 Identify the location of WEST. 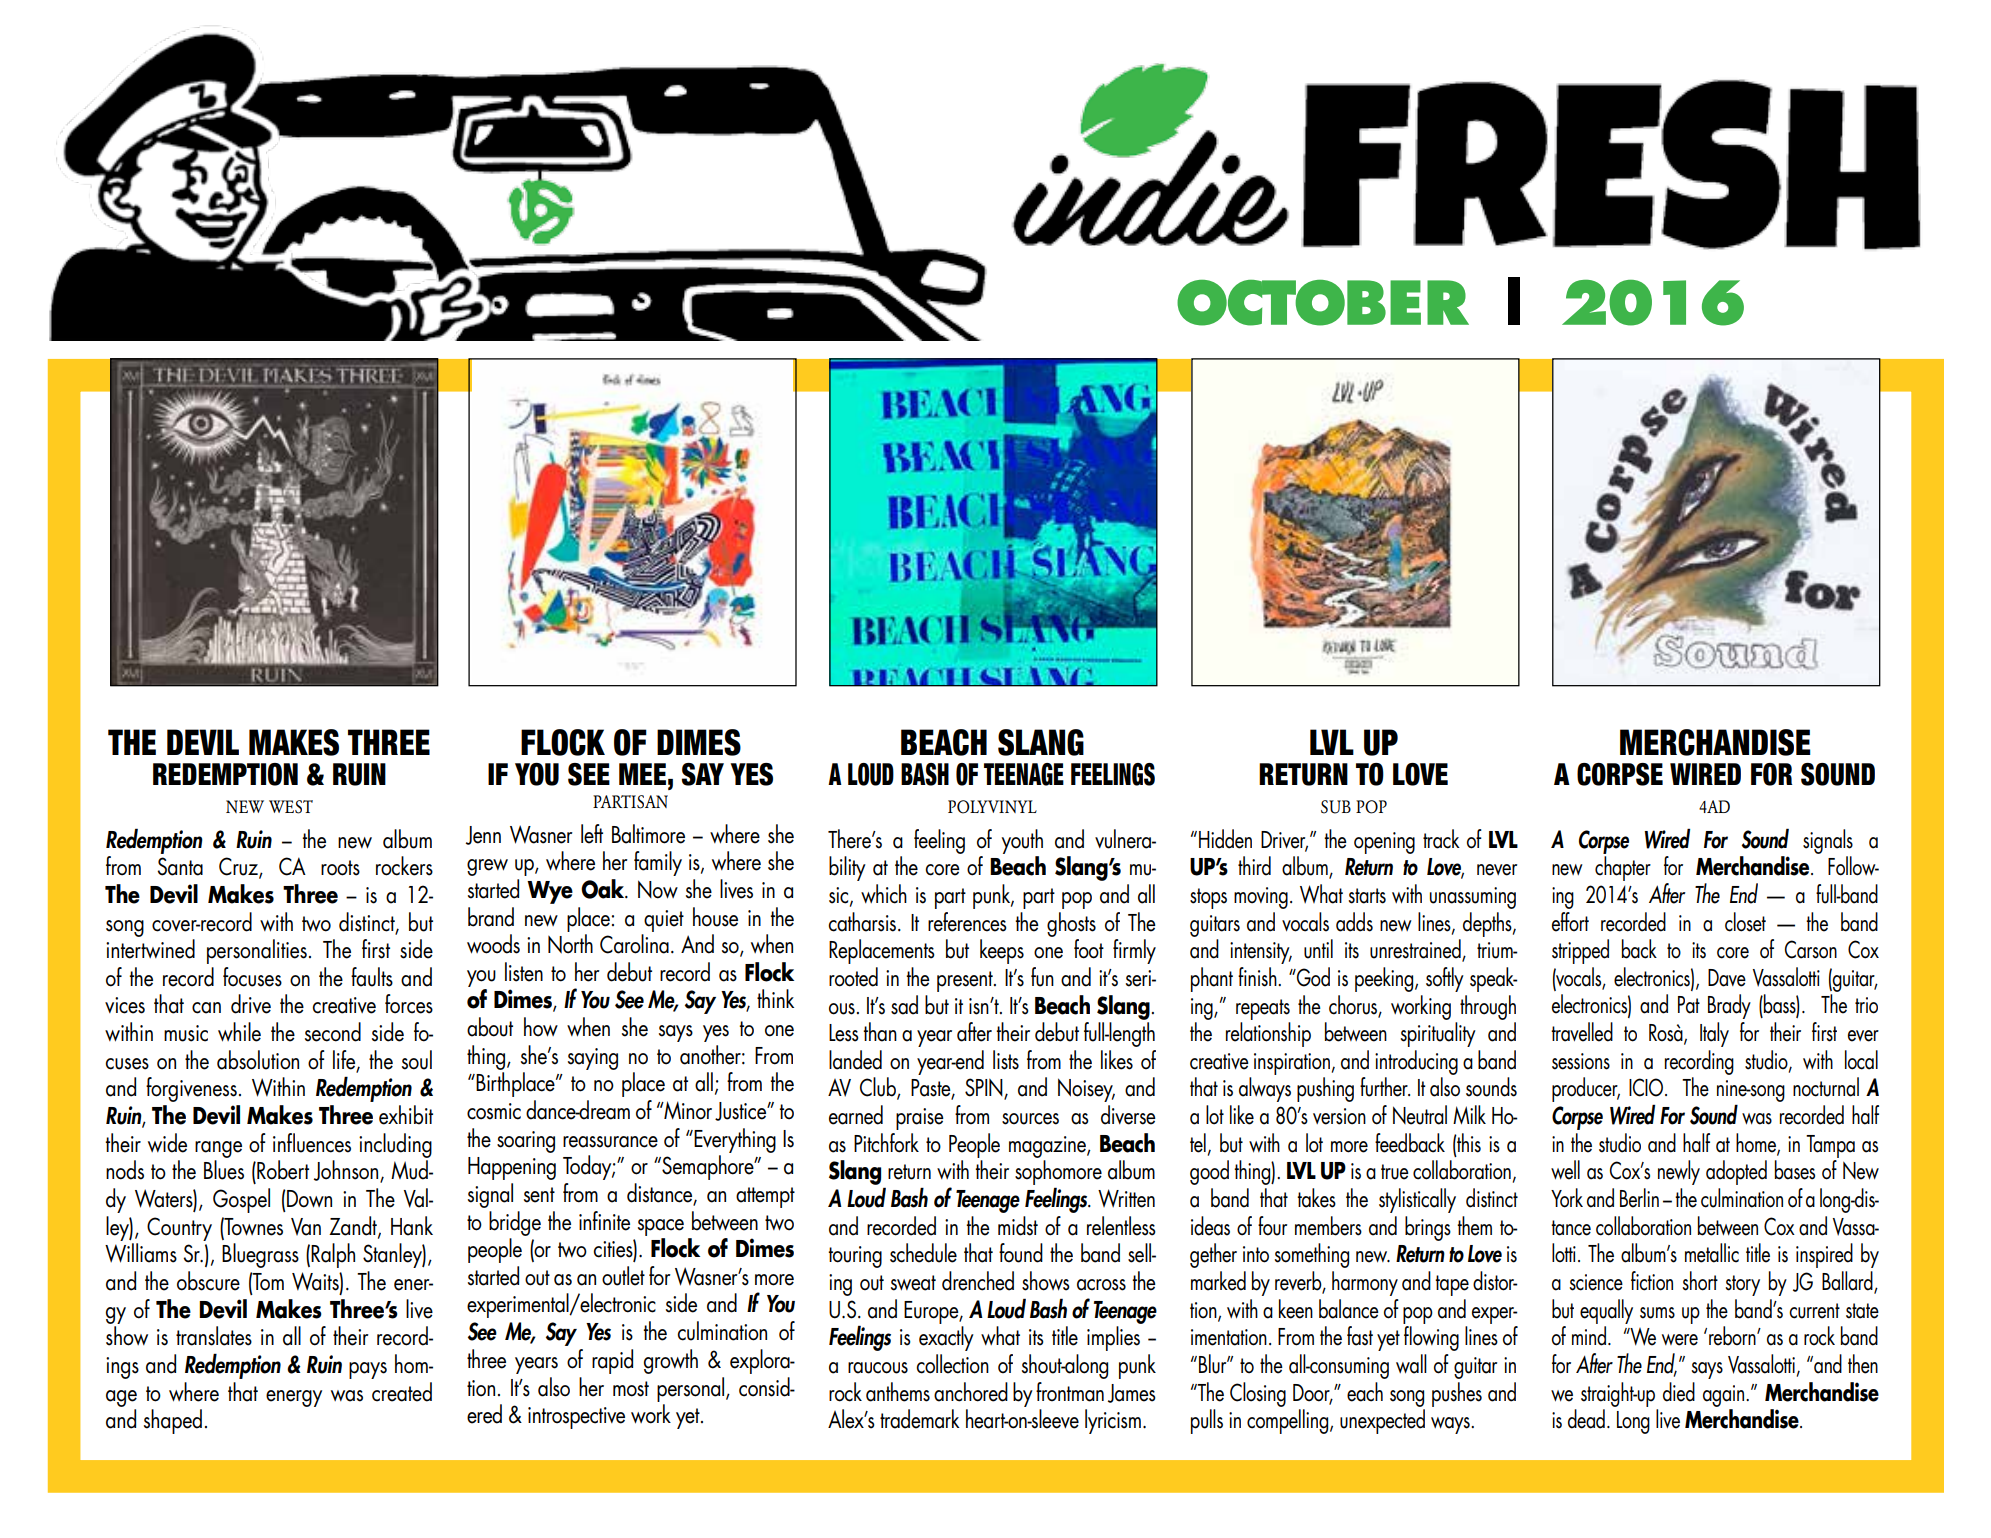
(291, 807).
